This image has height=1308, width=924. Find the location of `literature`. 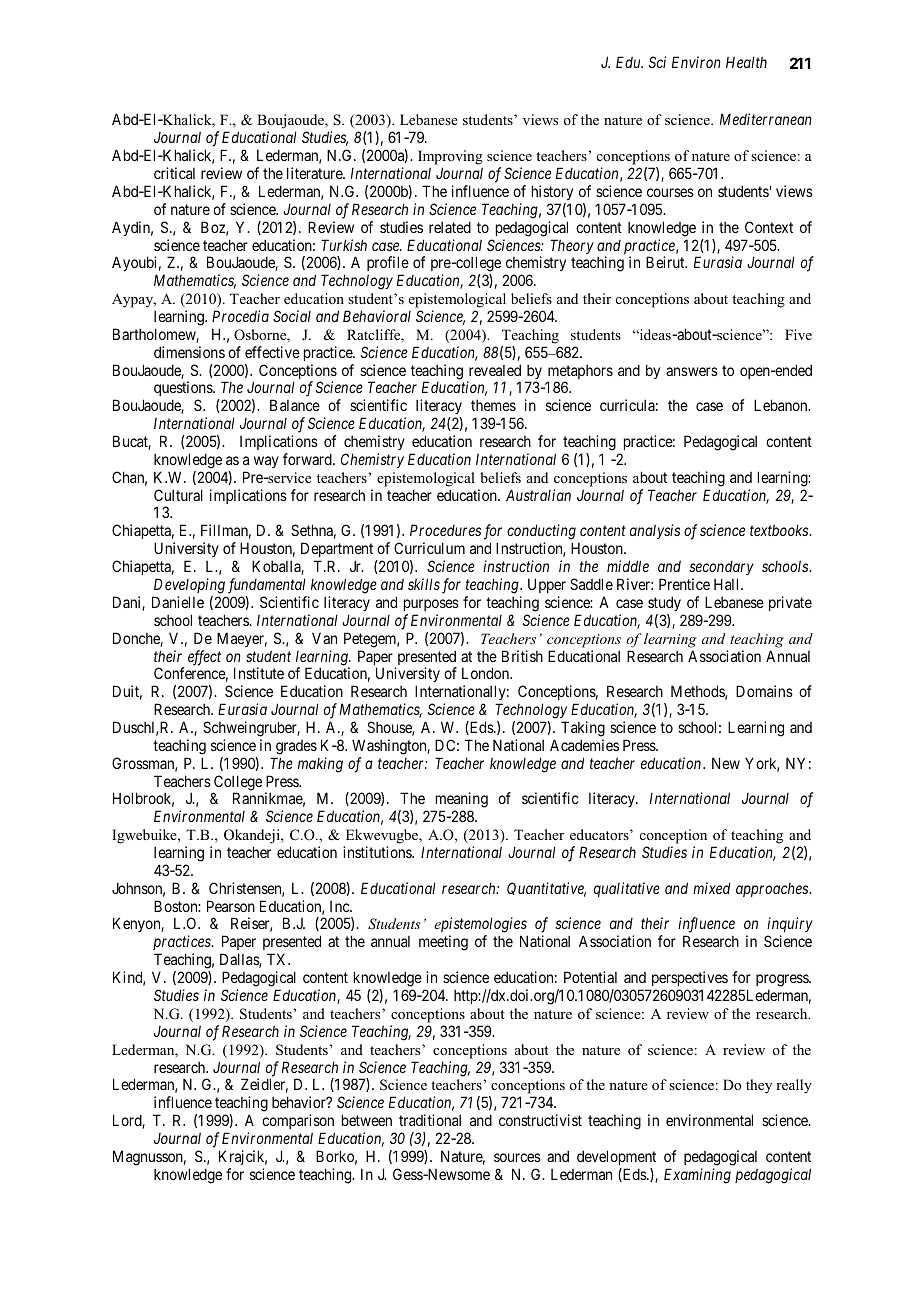

literature is located at coordinates (315, 173).
